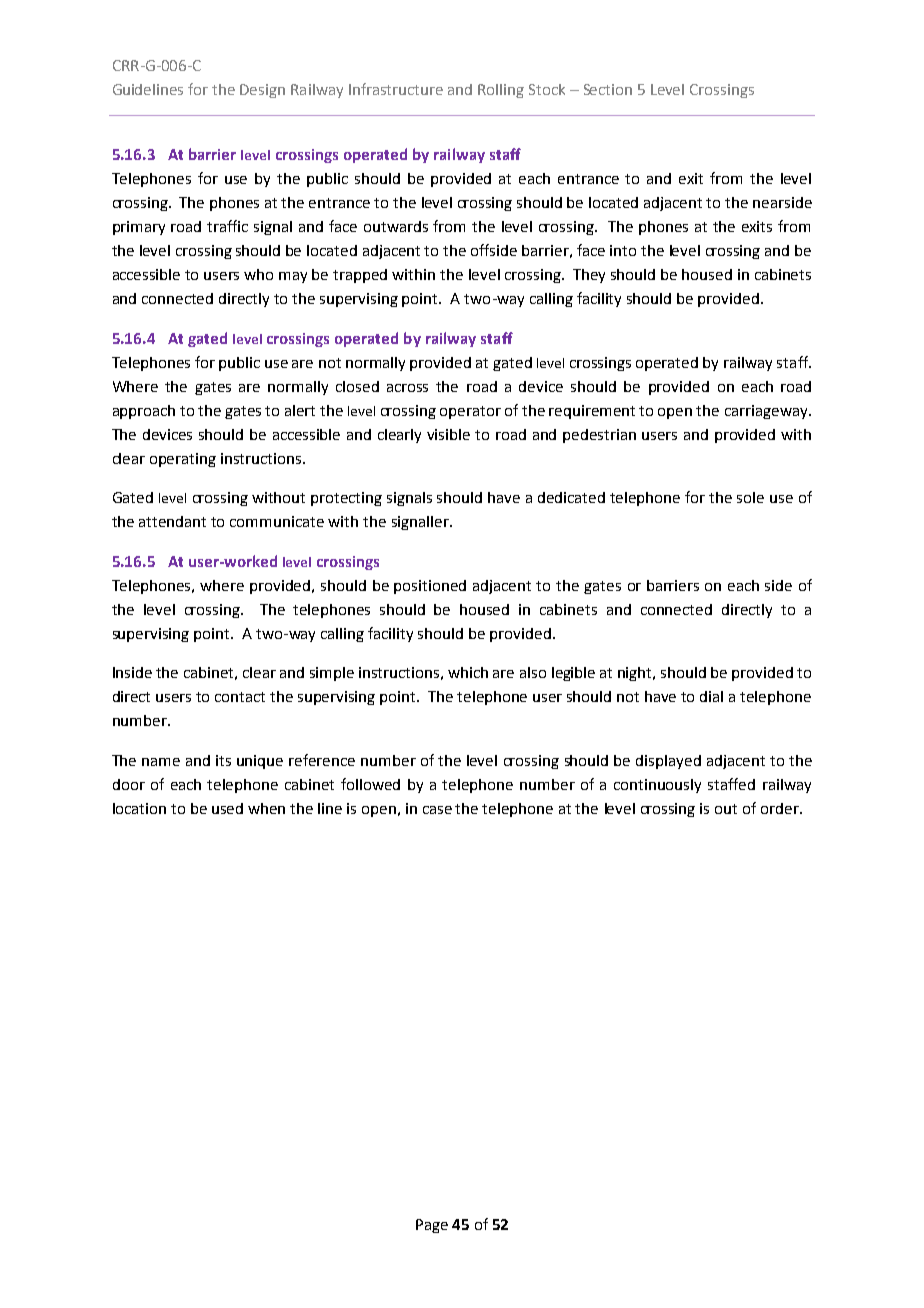 Image resolution: width=924 pixels, height=1308 pixels. Describe the element at coordinates (767, 412) in the document. I see `carriageway` at that location.
